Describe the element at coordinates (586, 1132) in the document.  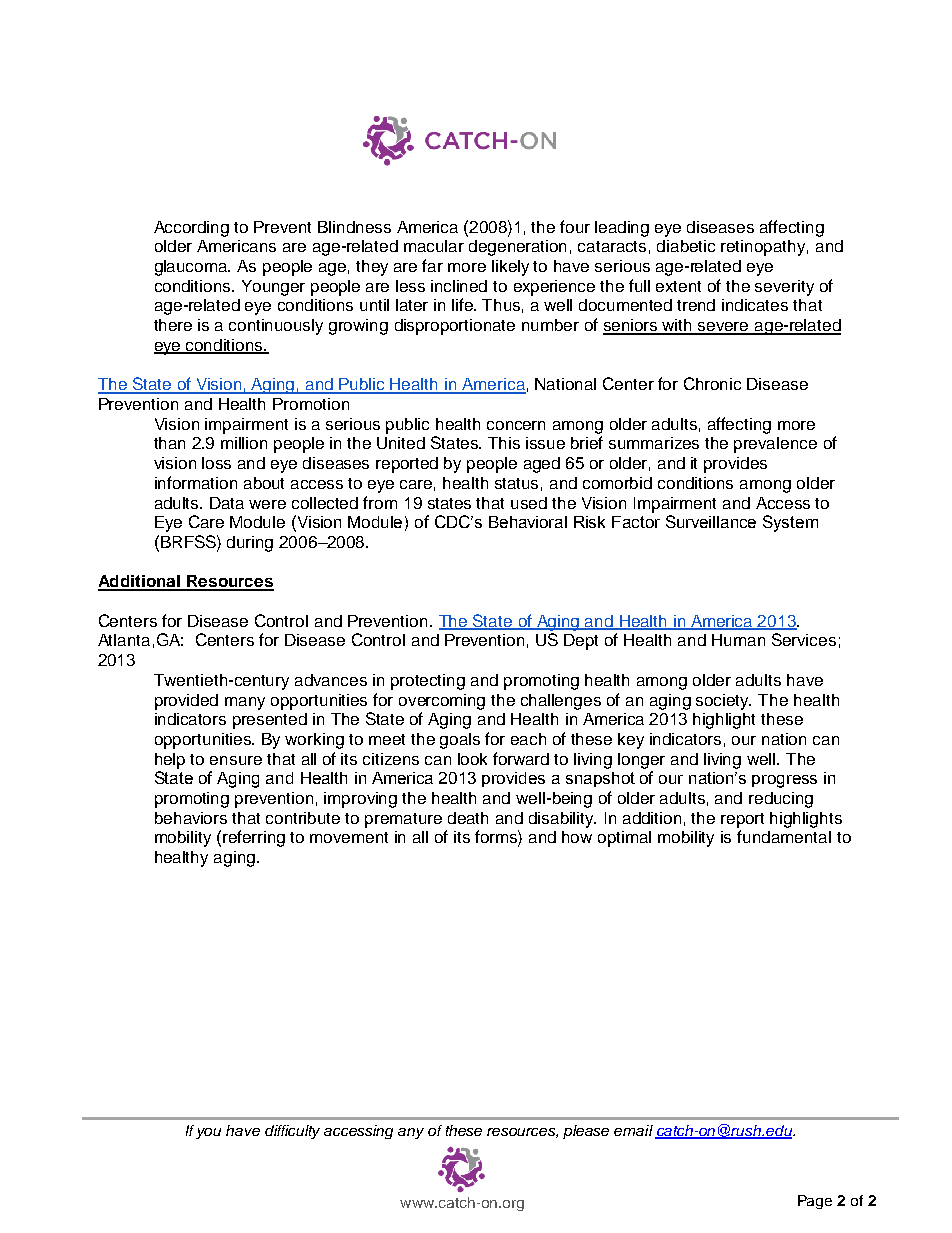
I see `please` at that location.
